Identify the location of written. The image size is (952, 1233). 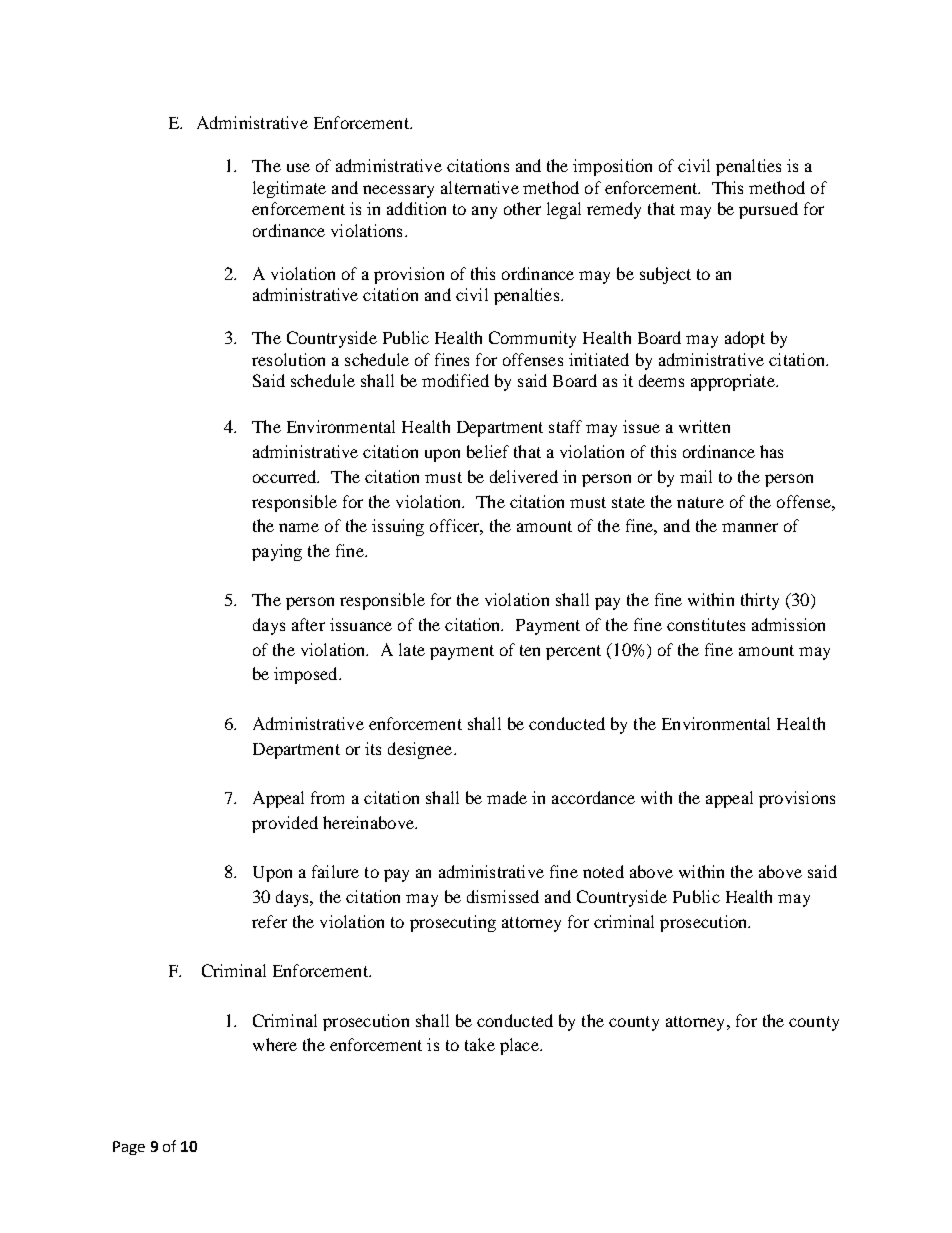
(704, 426).
